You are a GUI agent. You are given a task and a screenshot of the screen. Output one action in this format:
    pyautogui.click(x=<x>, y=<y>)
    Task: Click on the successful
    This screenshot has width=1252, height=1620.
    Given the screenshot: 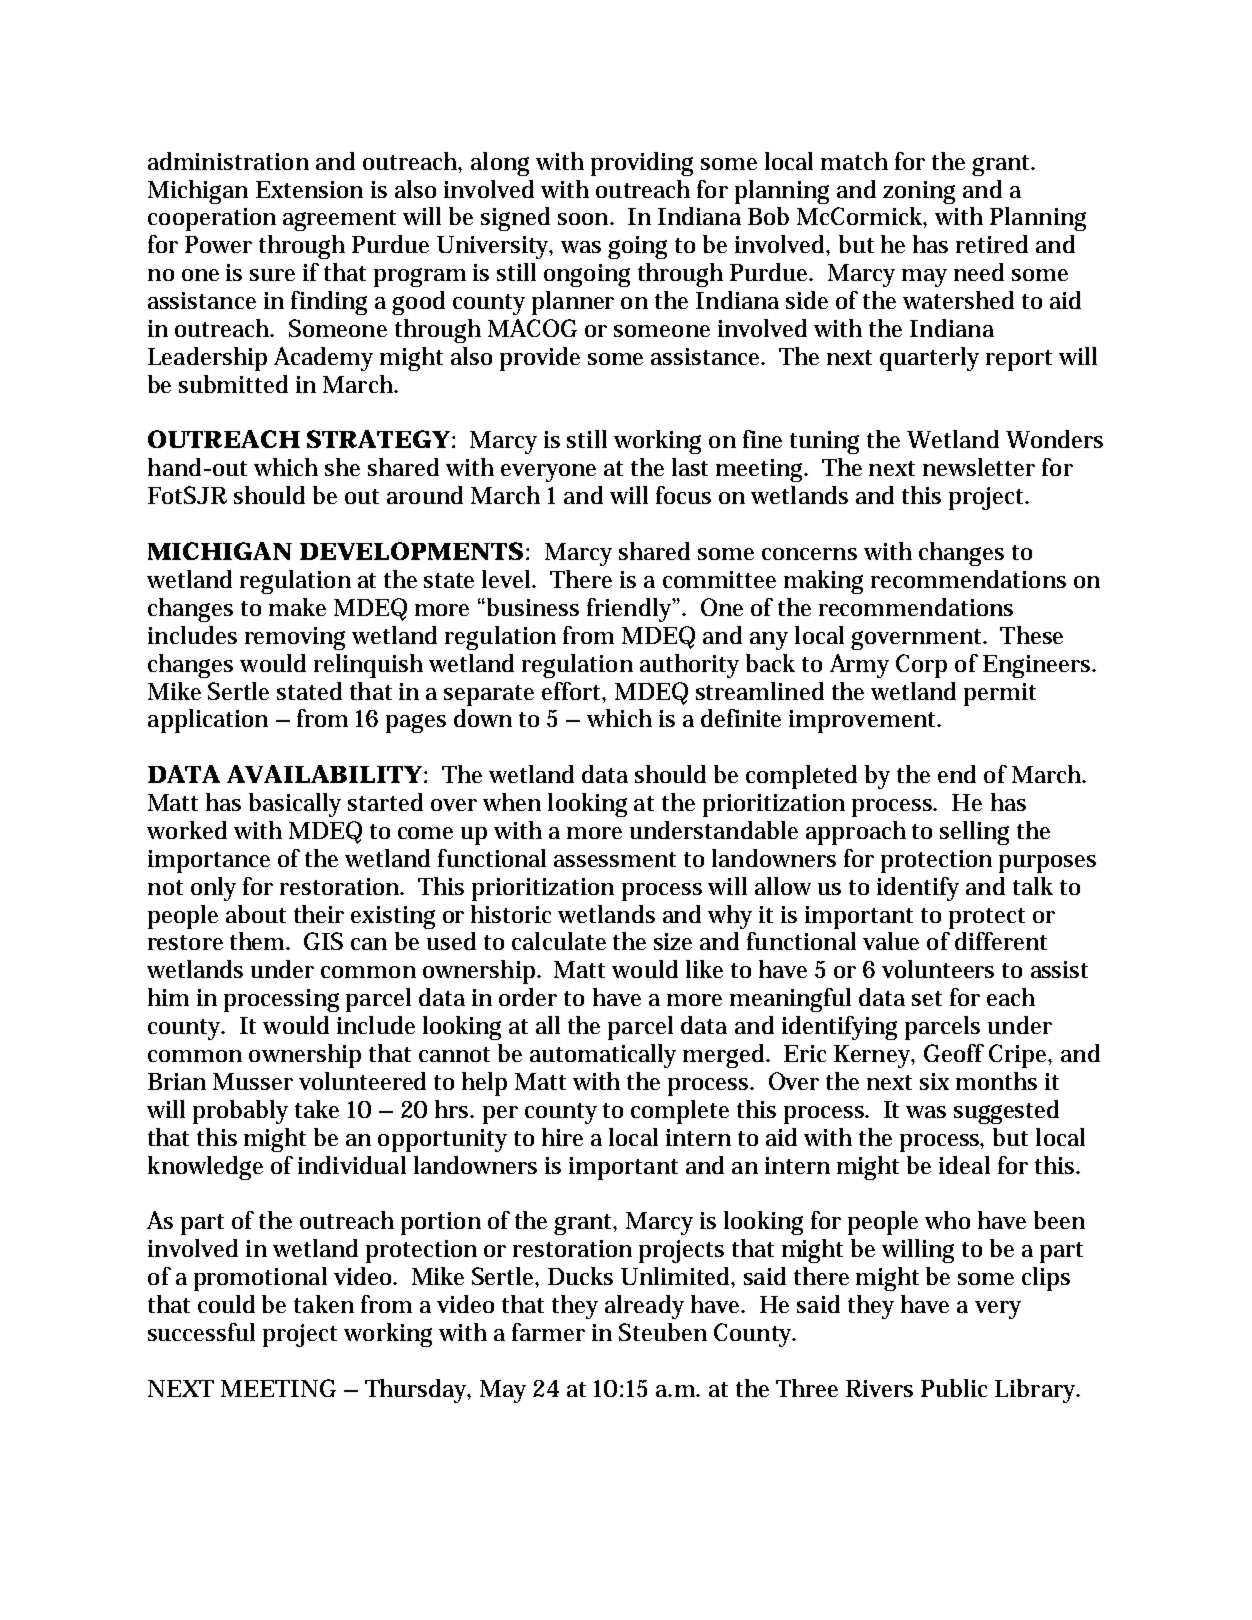 What is the action you would take?
    pyautogui.click(x=201, y=1332)
